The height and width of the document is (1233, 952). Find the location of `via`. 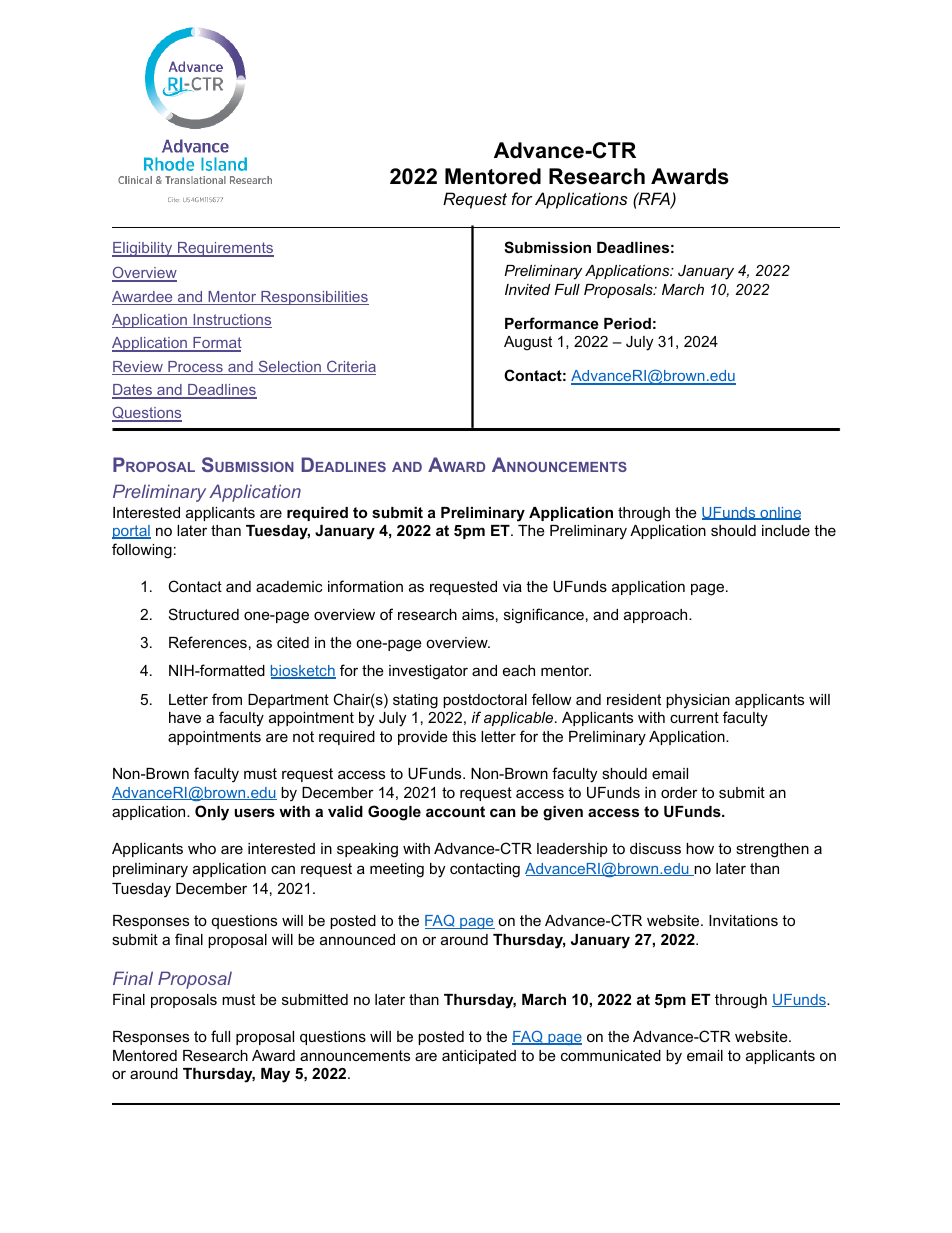

via is located at coordinates (512, 586).
